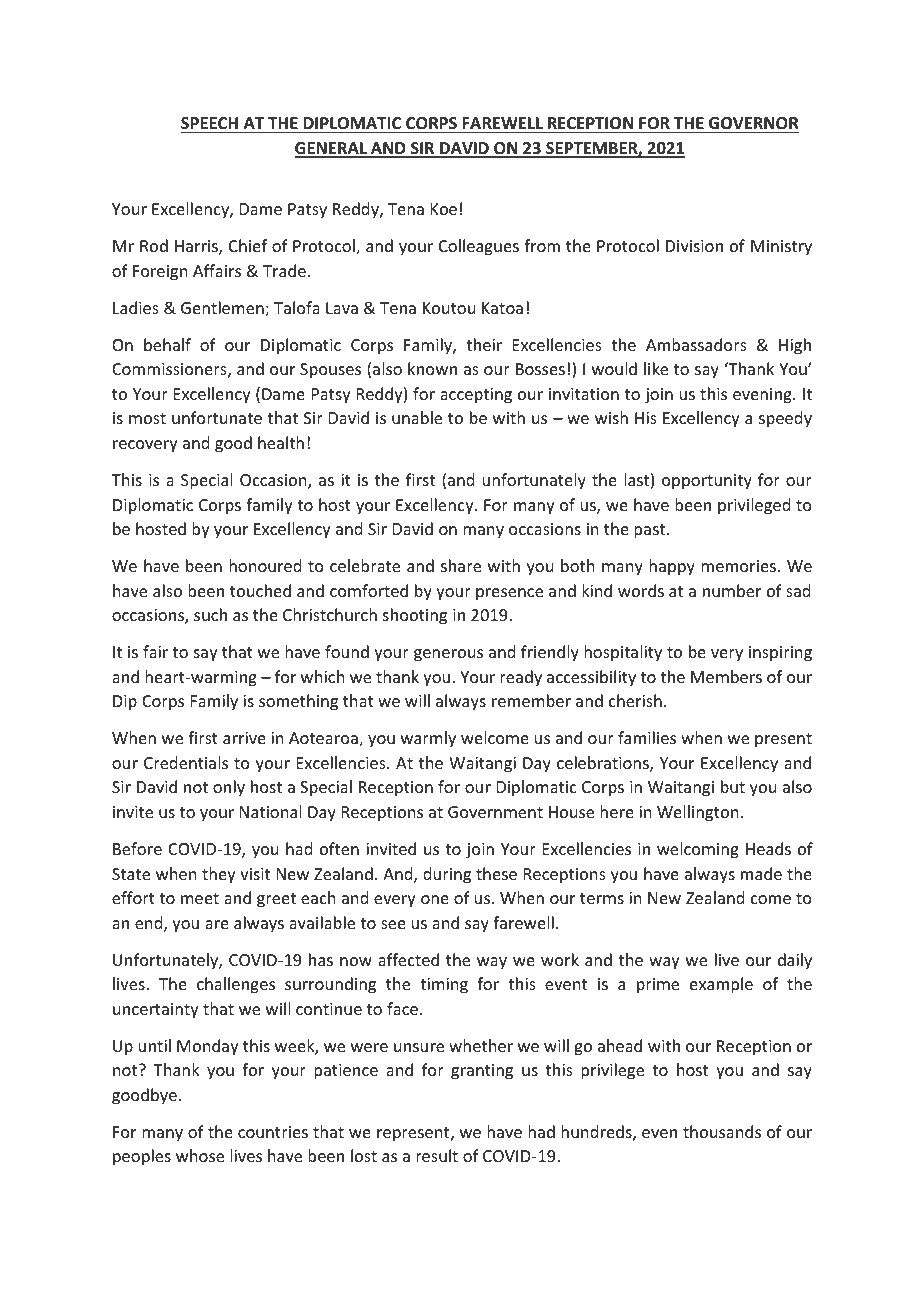 The width and height of the document is (924, 1308). What do you see at coordinates (200, 1155) in the document?
I see `whose` at bounding box center [200, 1155].
